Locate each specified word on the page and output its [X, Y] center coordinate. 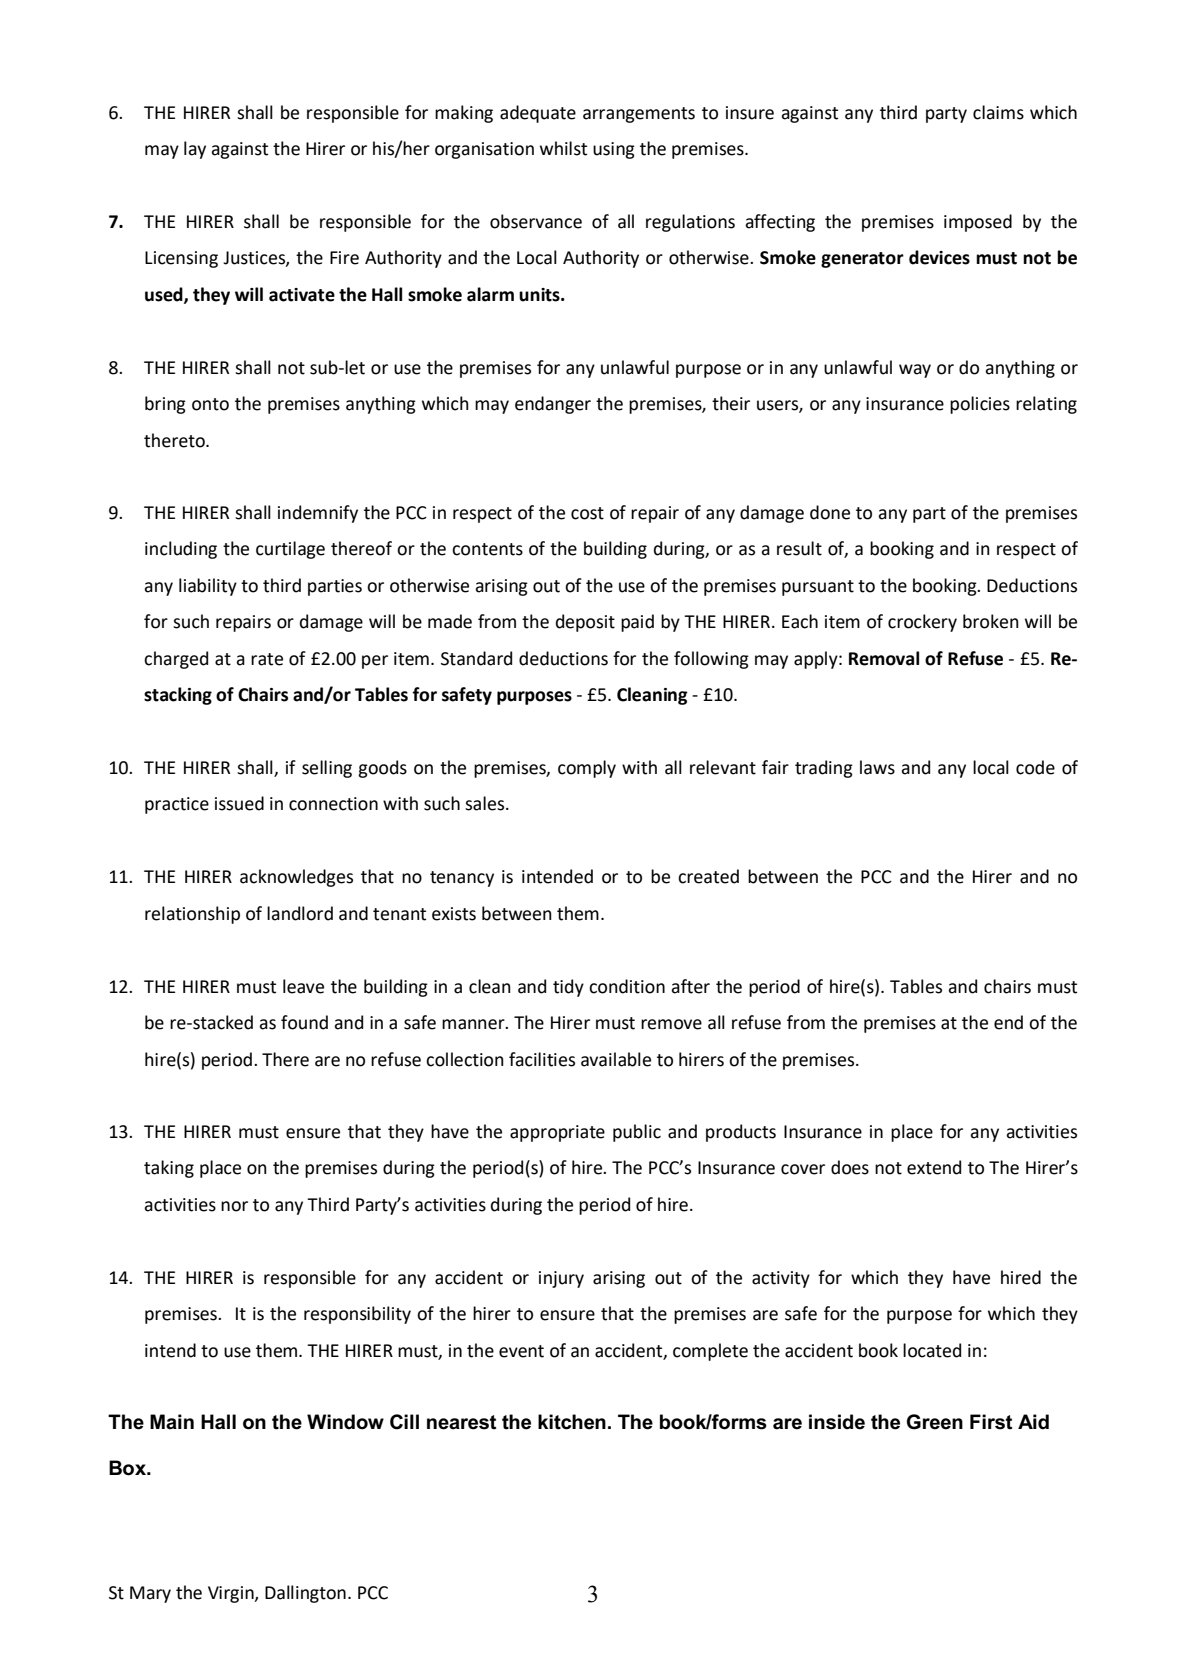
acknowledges [296, 878]
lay [195, 150]
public [637, 1133]
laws [877, 767]
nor [234, 1206]
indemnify [318, 514]
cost [587, 513]
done [830, 512]
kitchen [572, 1422]
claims [998, 112]
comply [587, 769]
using [614, 150]
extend [934, 1167]
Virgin [232, 1594]
